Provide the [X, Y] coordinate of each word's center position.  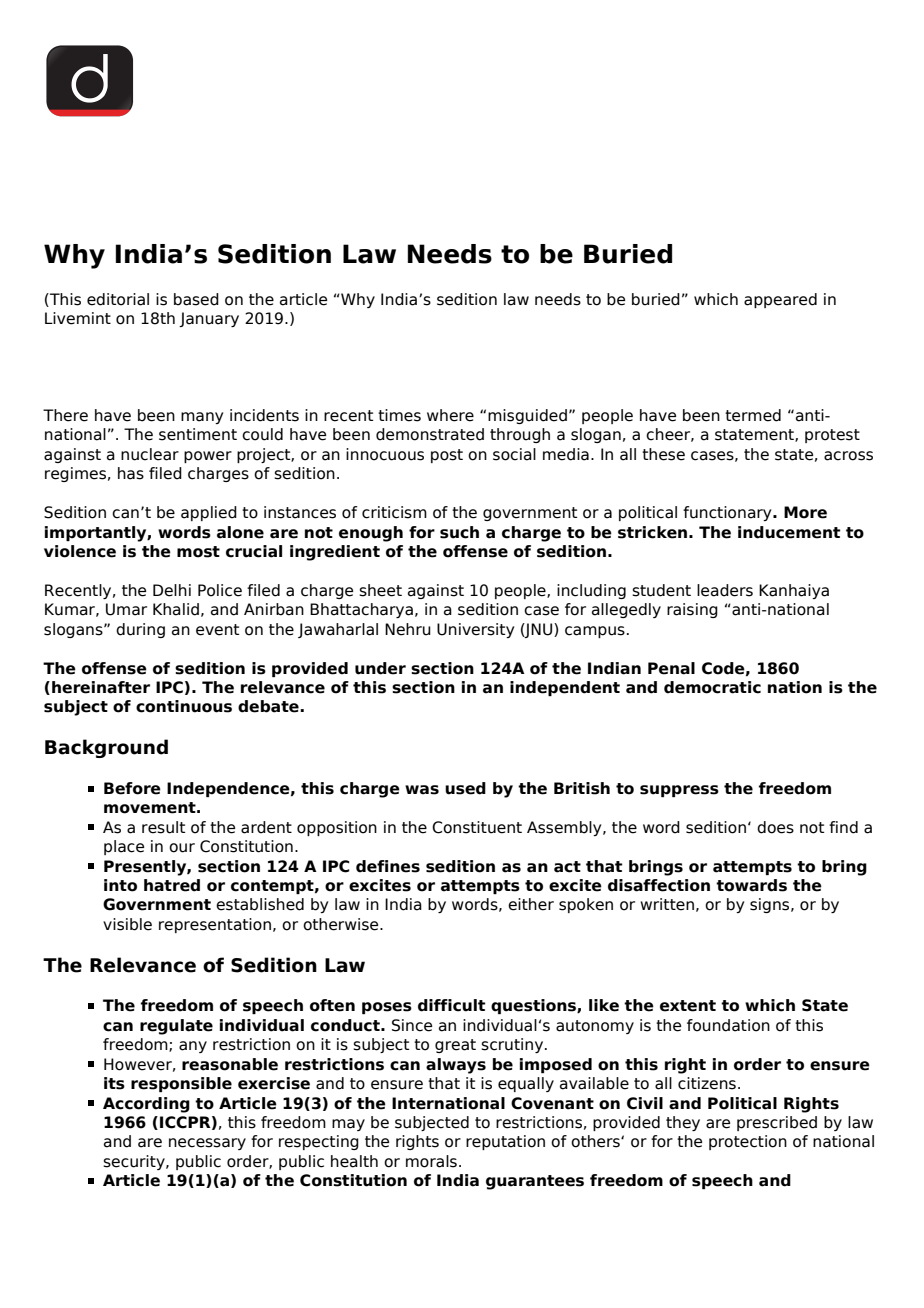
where [450, 415]
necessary [207, 1144]
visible [127, 924]
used [465, 788]
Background [106, 748]
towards [751, 885]
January [209, 319]
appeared [780, 300]
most [198, 552]
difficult [451, 1005]
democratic [712, 687]
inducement [789, 532]
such [459, 532]
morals [431, 1161]
